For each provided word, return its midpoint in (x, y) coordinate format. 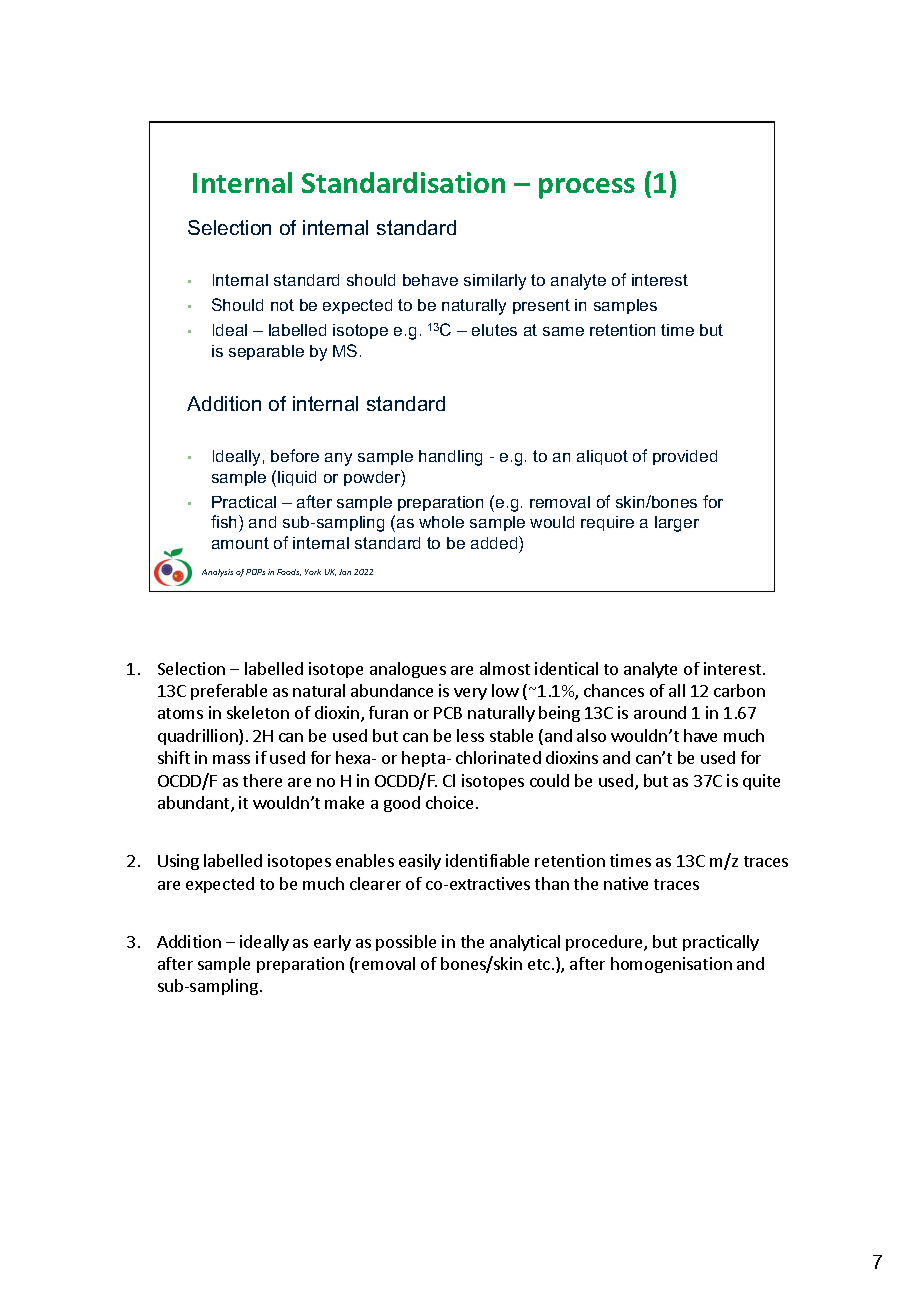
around (660, 712)
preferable (229, 692)
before (295, 455)
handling (450, 458)
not (282, 305)
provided (685, 457)
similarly (495, 282)
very (470, 694)
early (332, 943)
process (587, 188)
